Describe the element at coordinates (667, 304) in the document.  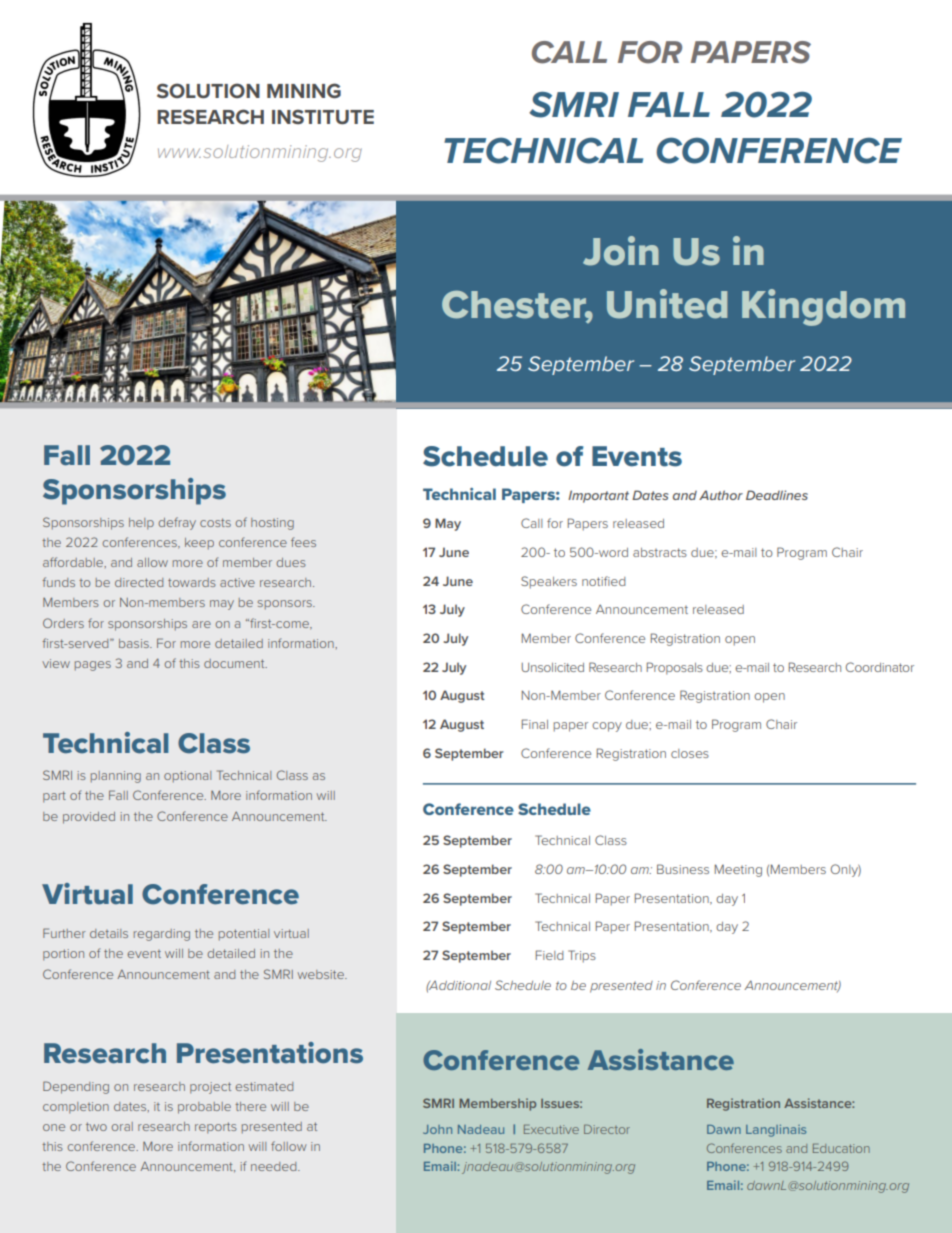
I see `United` at that location.
